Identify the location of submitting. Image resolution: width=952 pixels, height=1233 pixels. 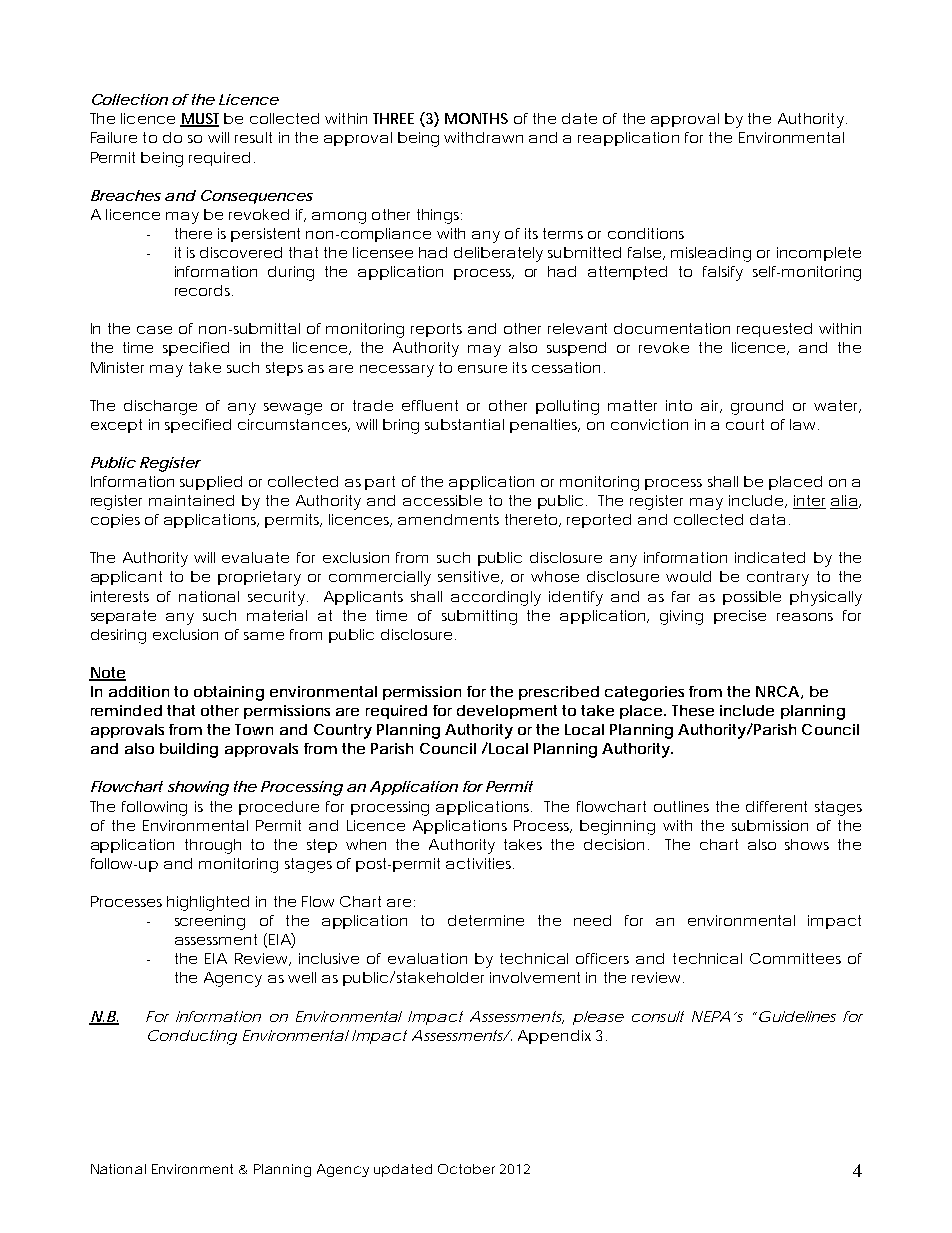
(479, 617).
